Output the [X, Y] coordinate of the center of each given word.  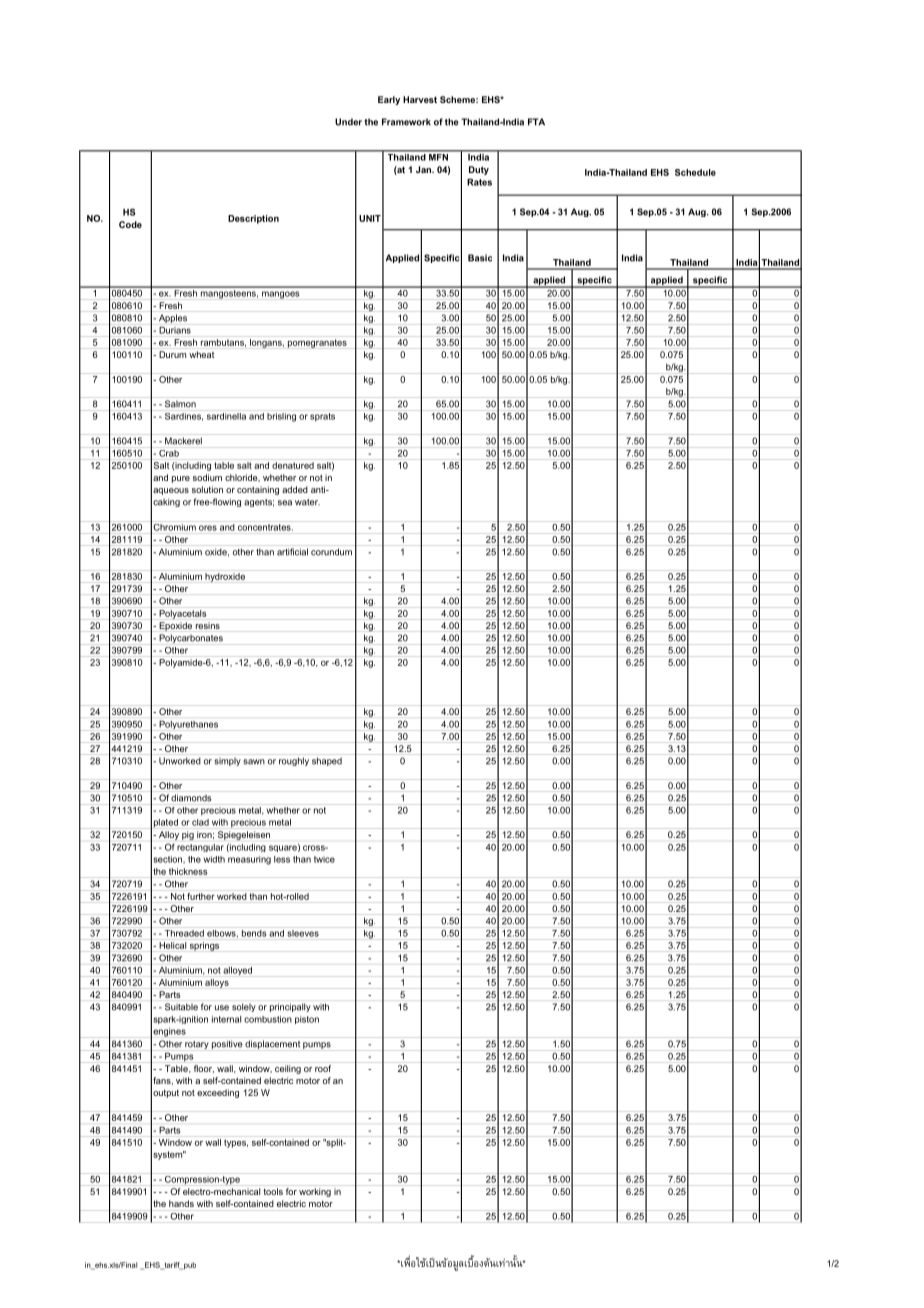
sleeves [303, 933]
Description [253, 219]
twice [324, 859]
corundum [331, 552]
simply [227, 762]
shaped [327, 761]
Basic [480, 258]
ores [208, 528]
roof [323, 1068]
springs [204, 946]
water [307, 502]
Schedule [695, 172]
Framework [406, 122]
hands [181, 1203]
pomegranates [317, 343]
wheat [201, 354]
